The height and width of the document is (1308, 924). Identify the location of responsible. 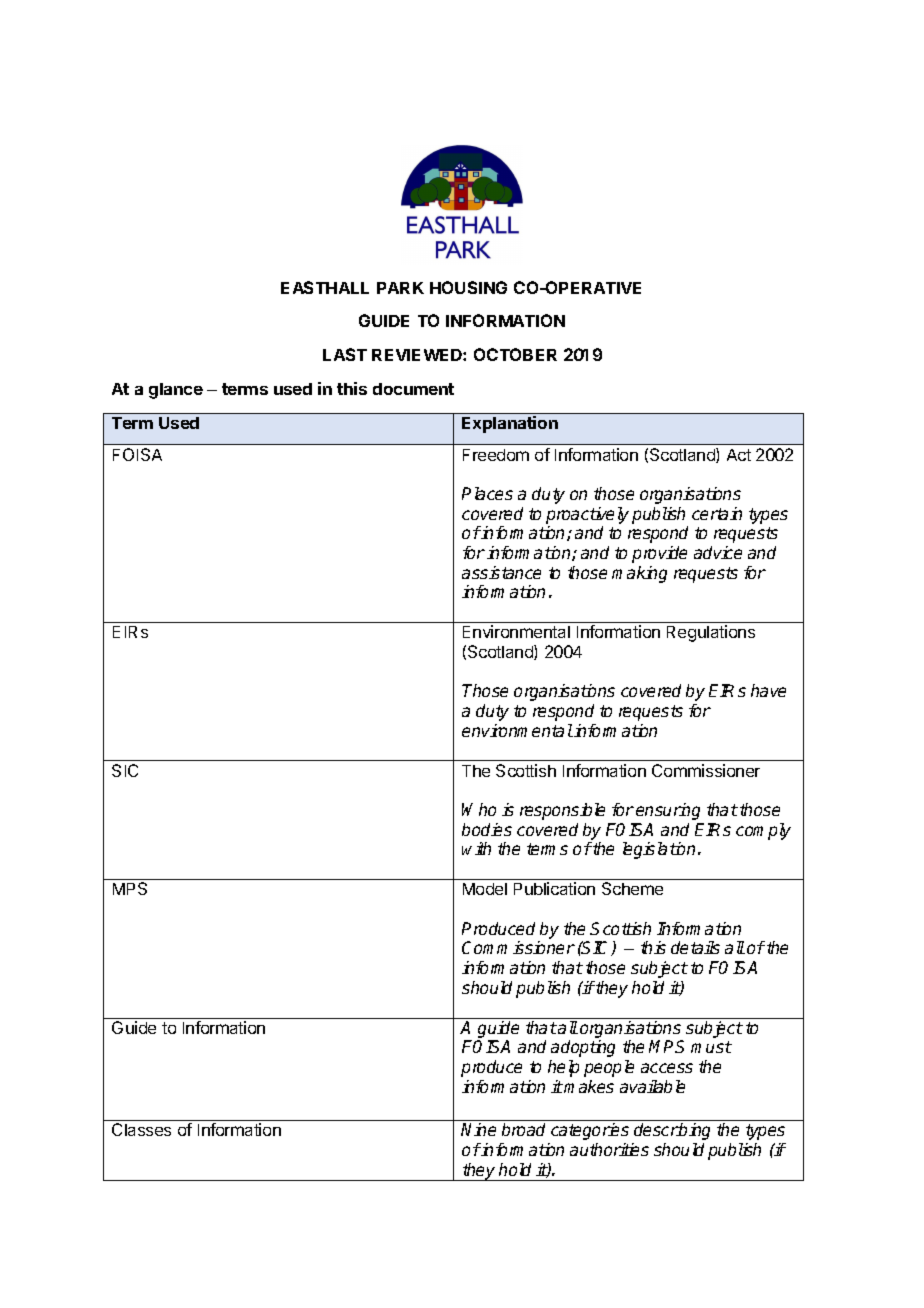
(562, 811).
